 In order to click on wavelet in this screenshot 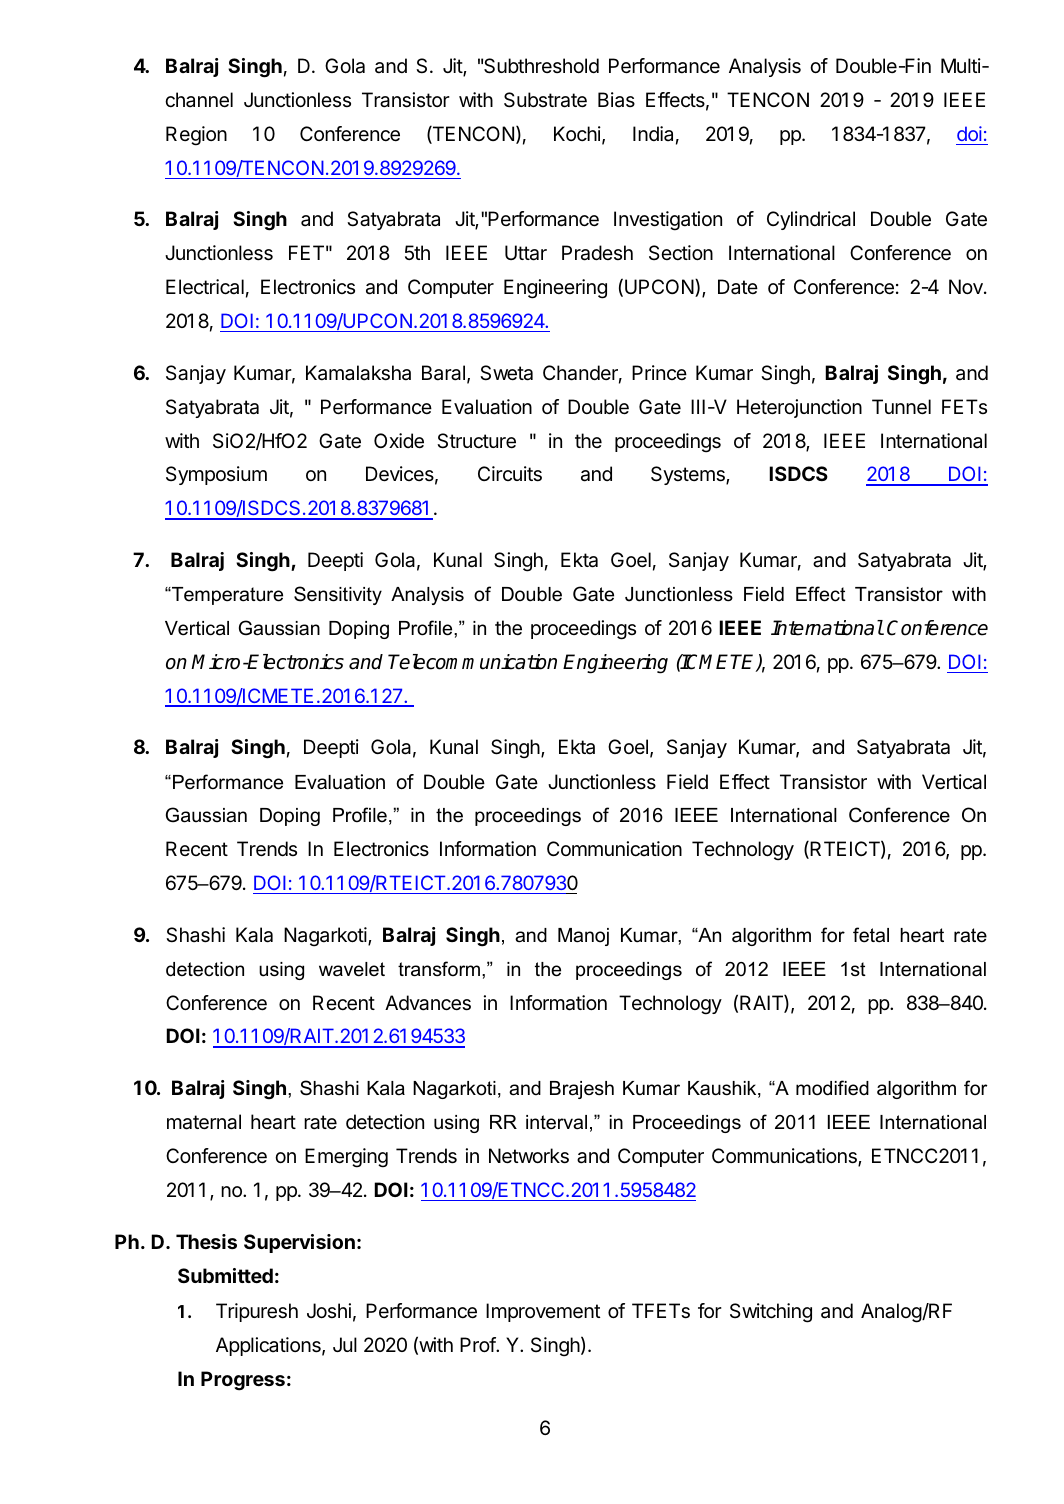, I will do `click(352, 969)`.
